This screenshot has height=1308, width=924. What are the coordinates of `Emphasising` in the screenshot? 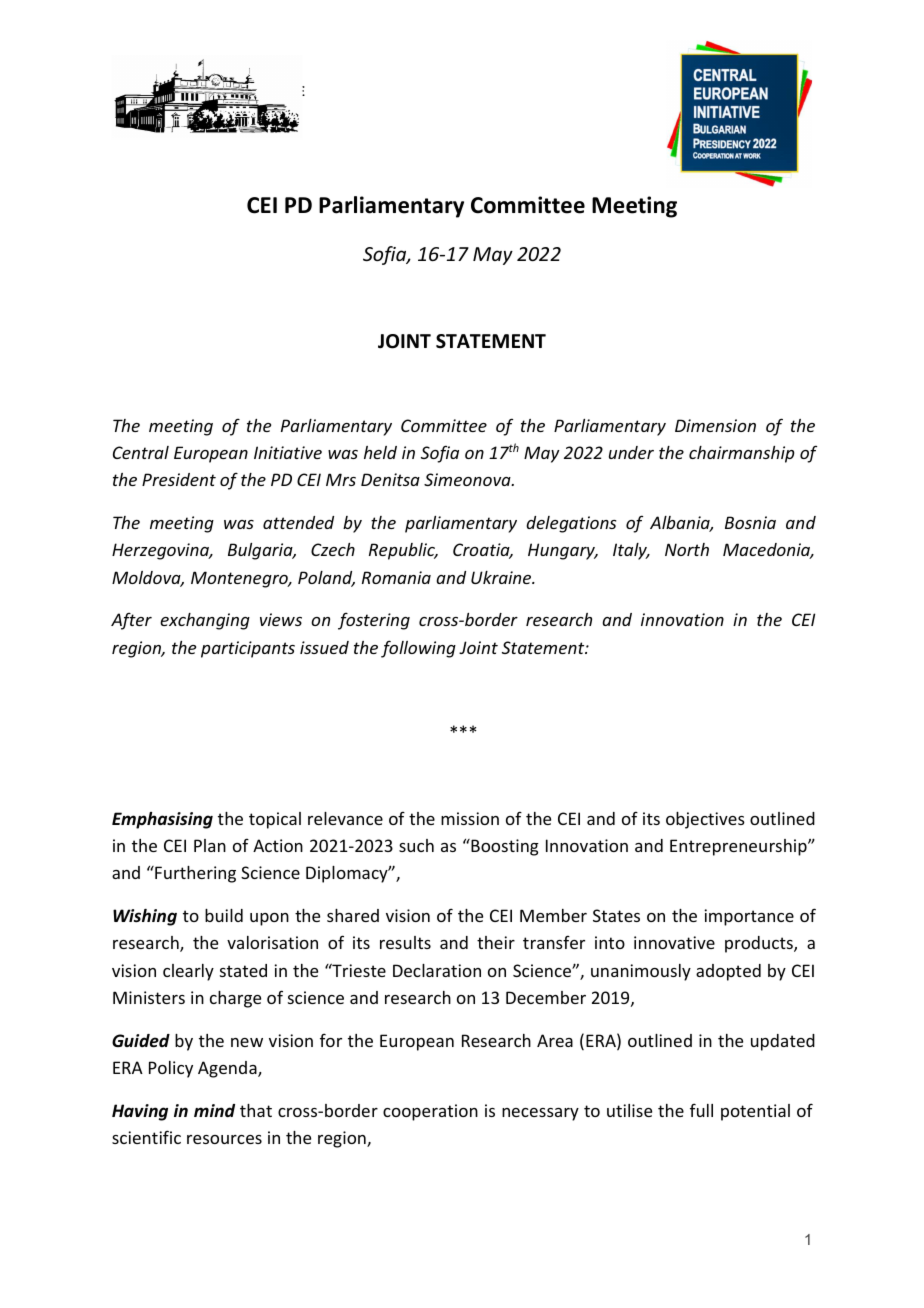 It's located at (162, 820).
